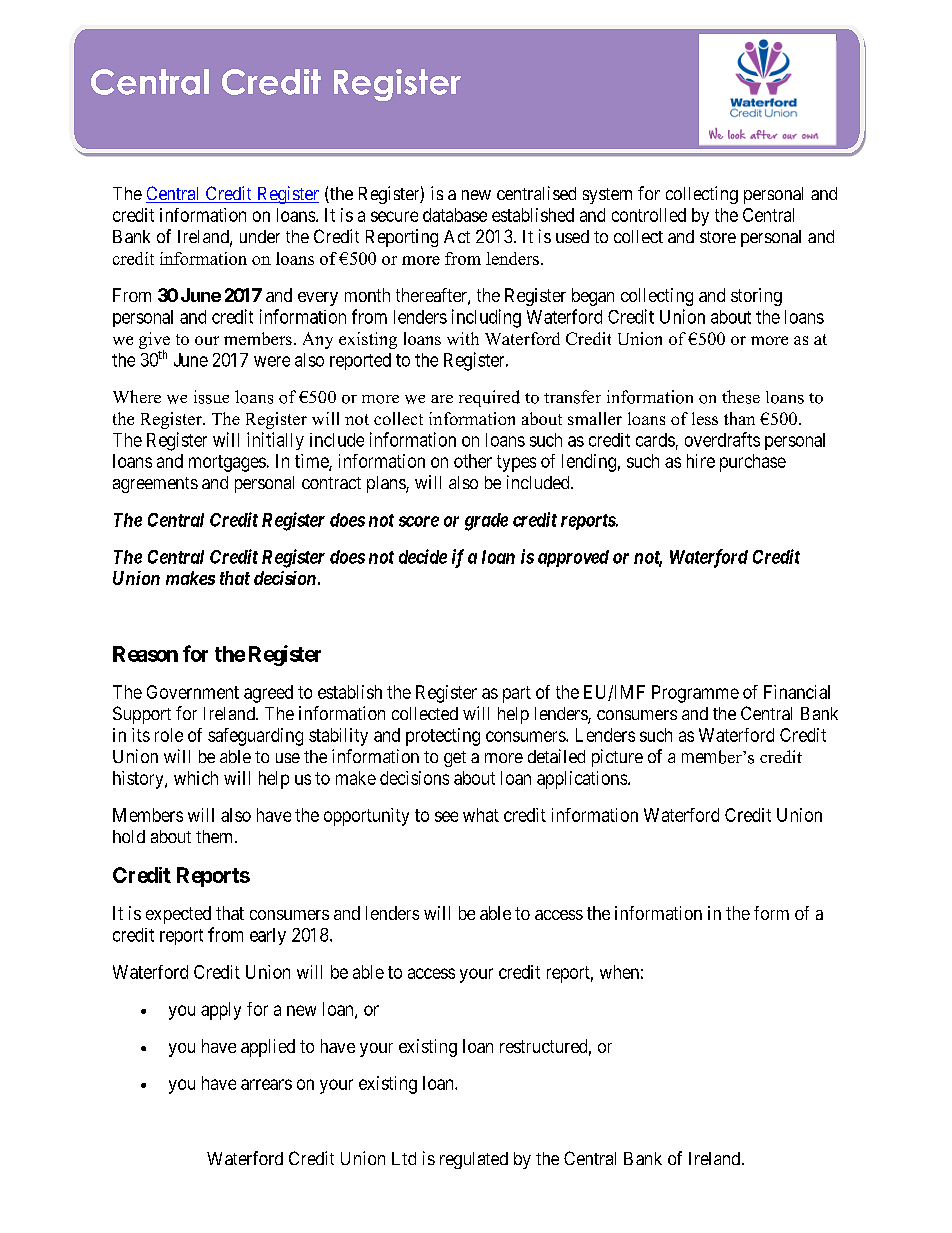  What do you see at coordinates (455, 215) in the screenshot?
I see `database` at bounding box center [455, 215].
